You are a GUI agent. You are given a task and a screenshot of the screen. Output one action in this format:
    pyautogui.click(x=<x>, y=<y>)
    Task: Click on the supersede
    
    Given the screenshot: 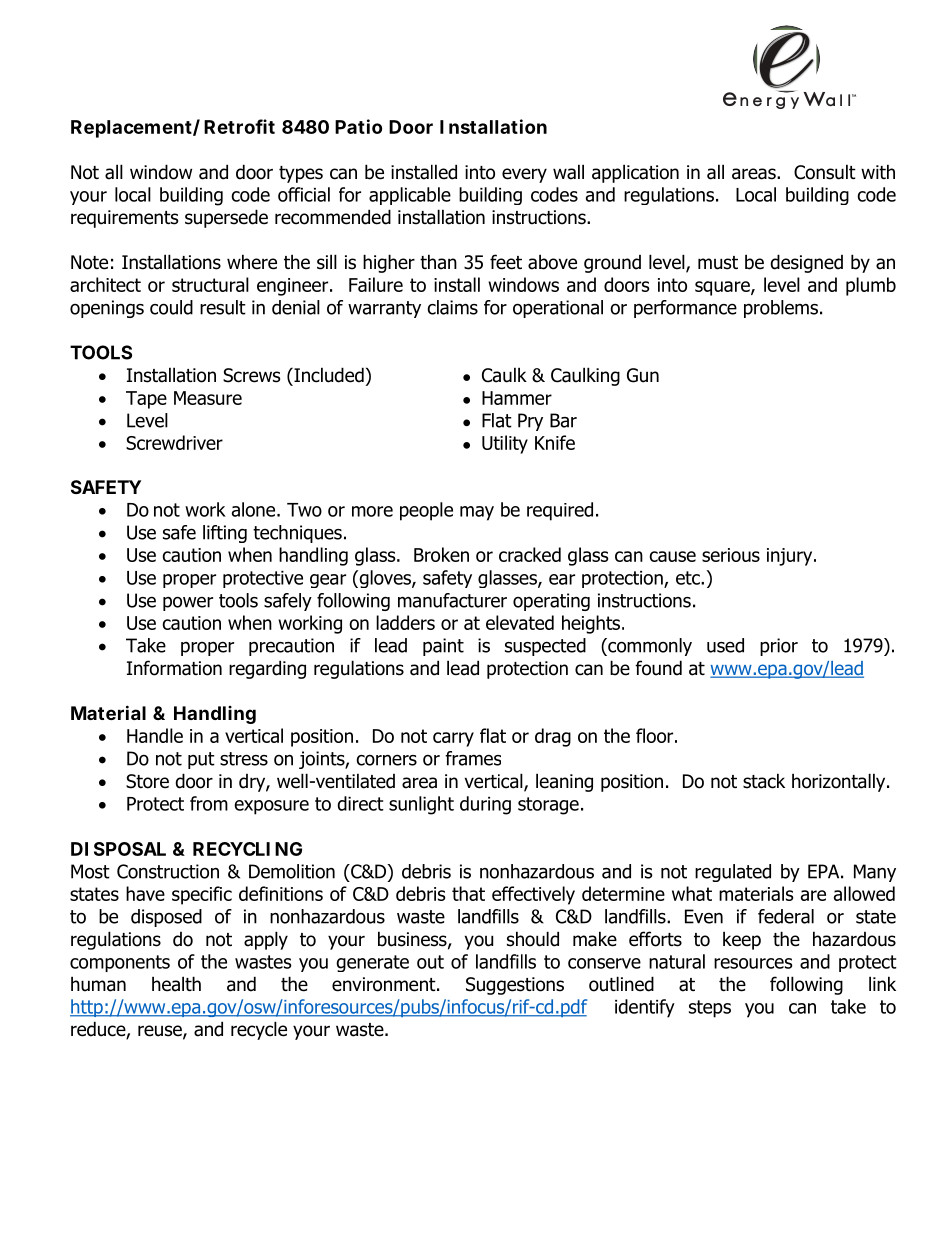 What is the action you would take?
    pyautogui.click(x=226, y=218)
